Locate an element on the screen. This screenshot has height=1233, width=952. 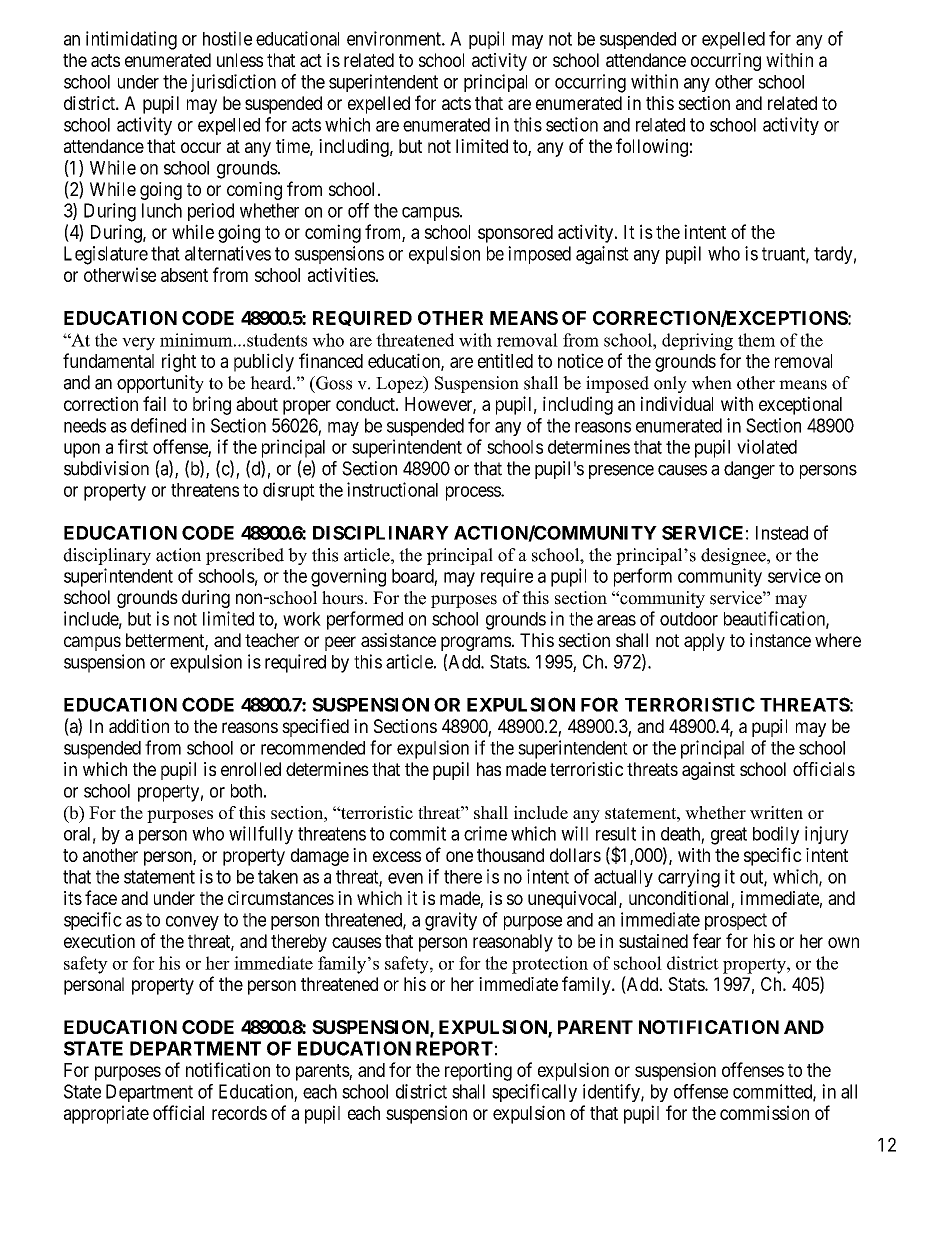
Instead is located at coordinates (782, 533).
